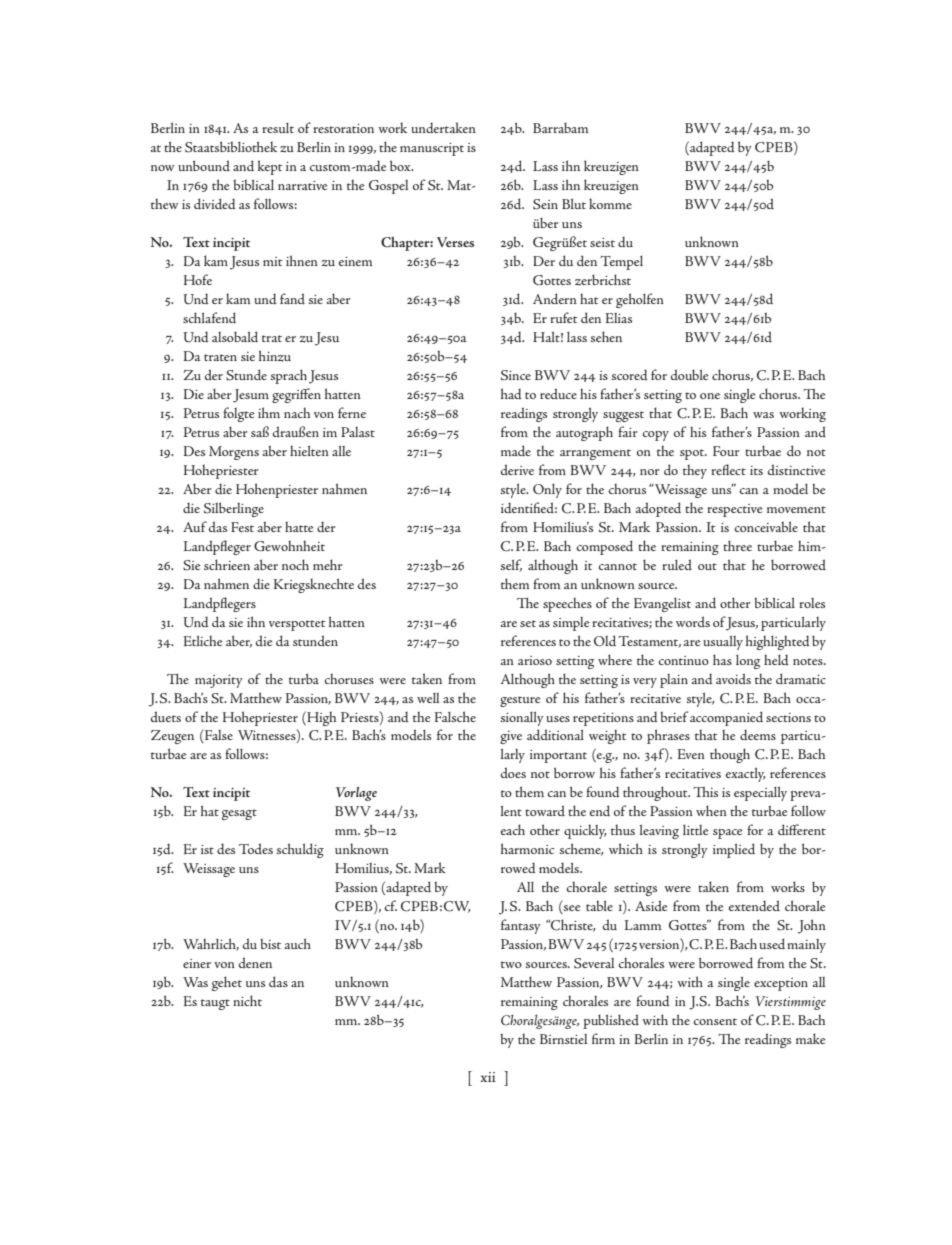 The height and width of the page is (1245, 952). What do you see at coordinates (295, 564) in the page?
I see `noch` at bounding box center [295, 564].
